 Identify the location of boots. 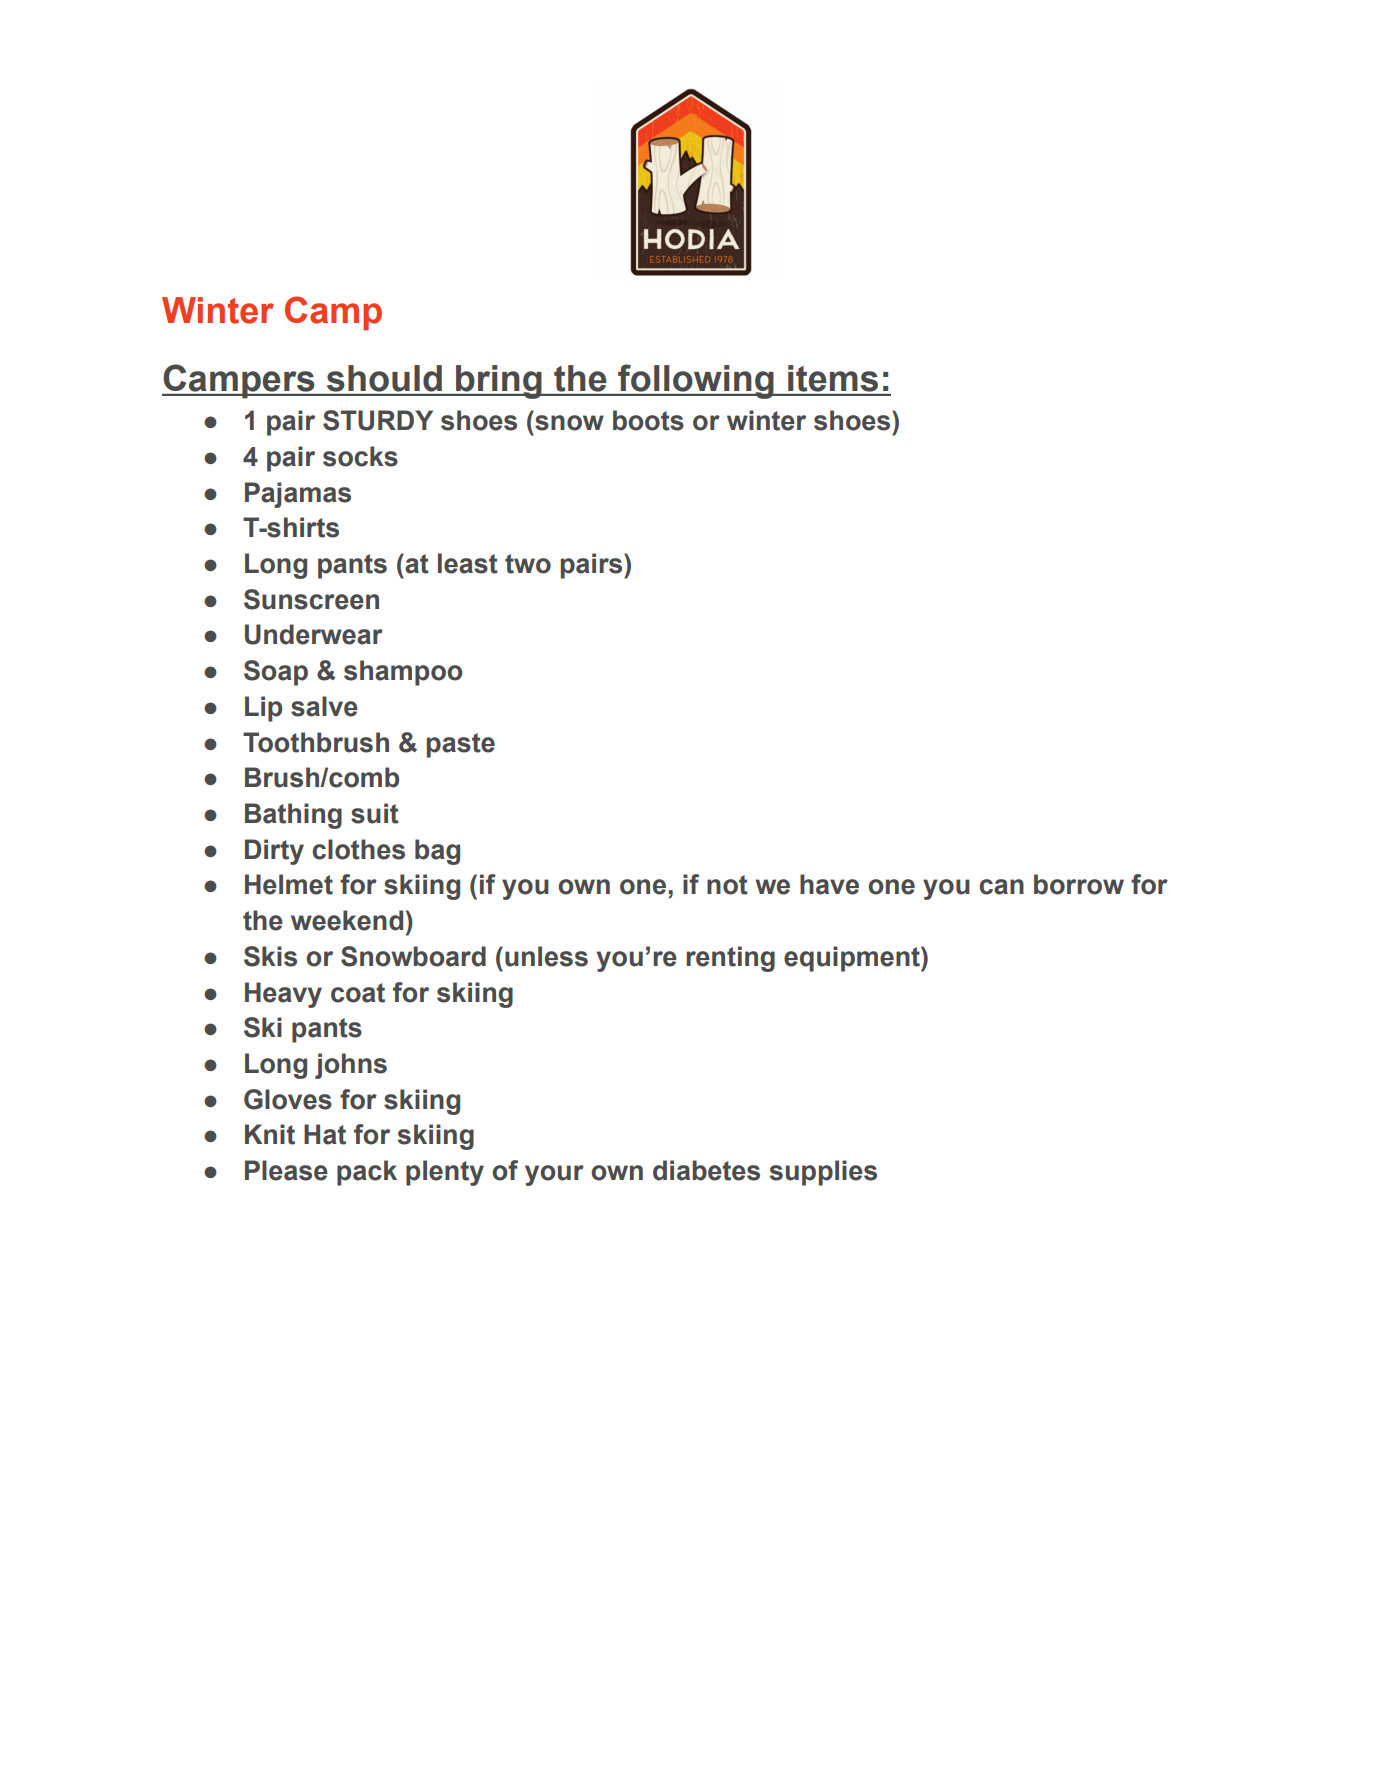
(648, 420).
